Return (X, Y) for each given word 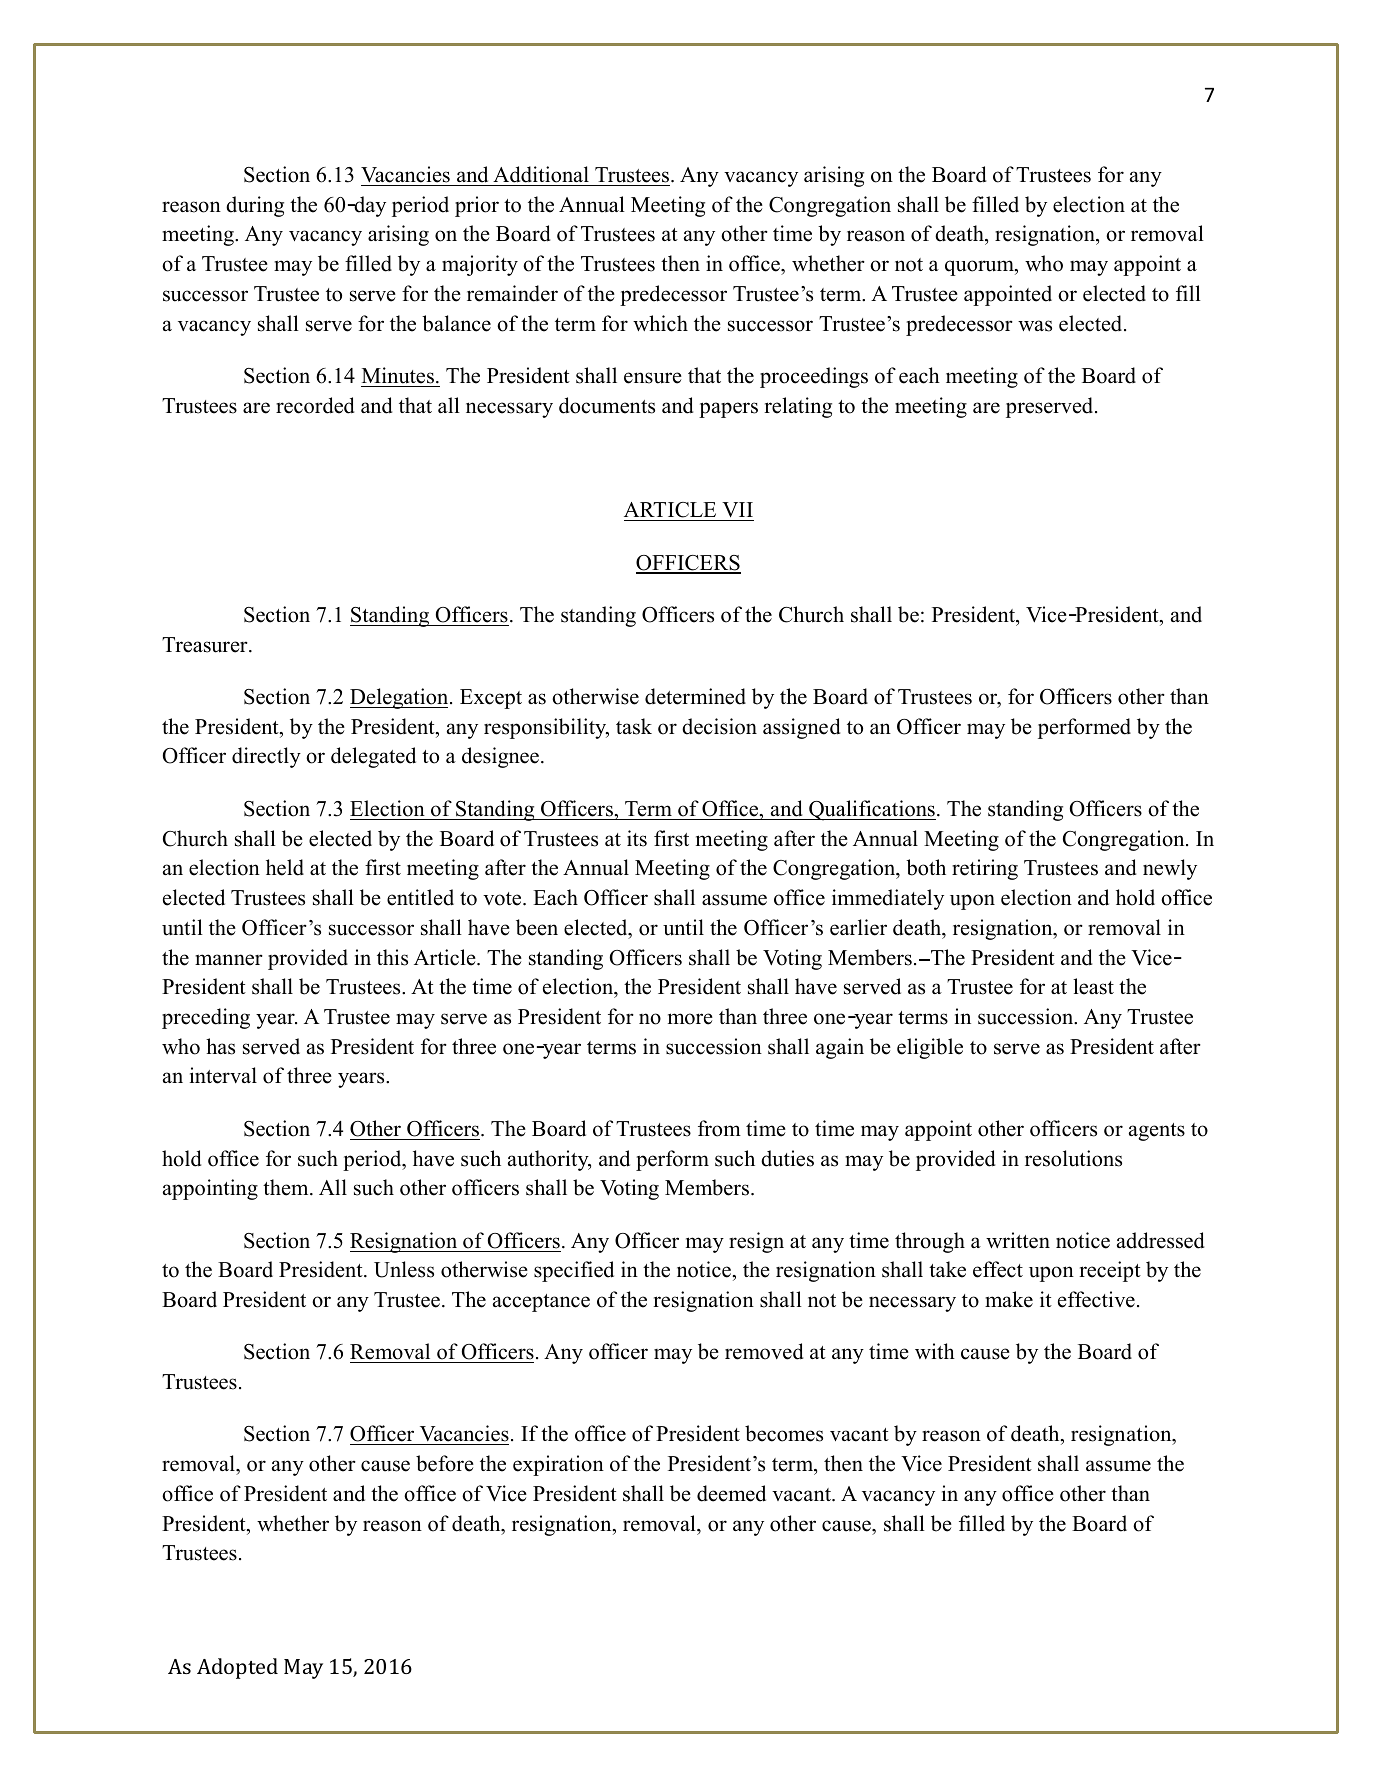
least (1093, 986)
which (660, 323)
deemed (731, 1493)
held (285, 867)
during (255, 206)
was (1035, 326)
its (637, 838)
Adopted (237, 1668)
